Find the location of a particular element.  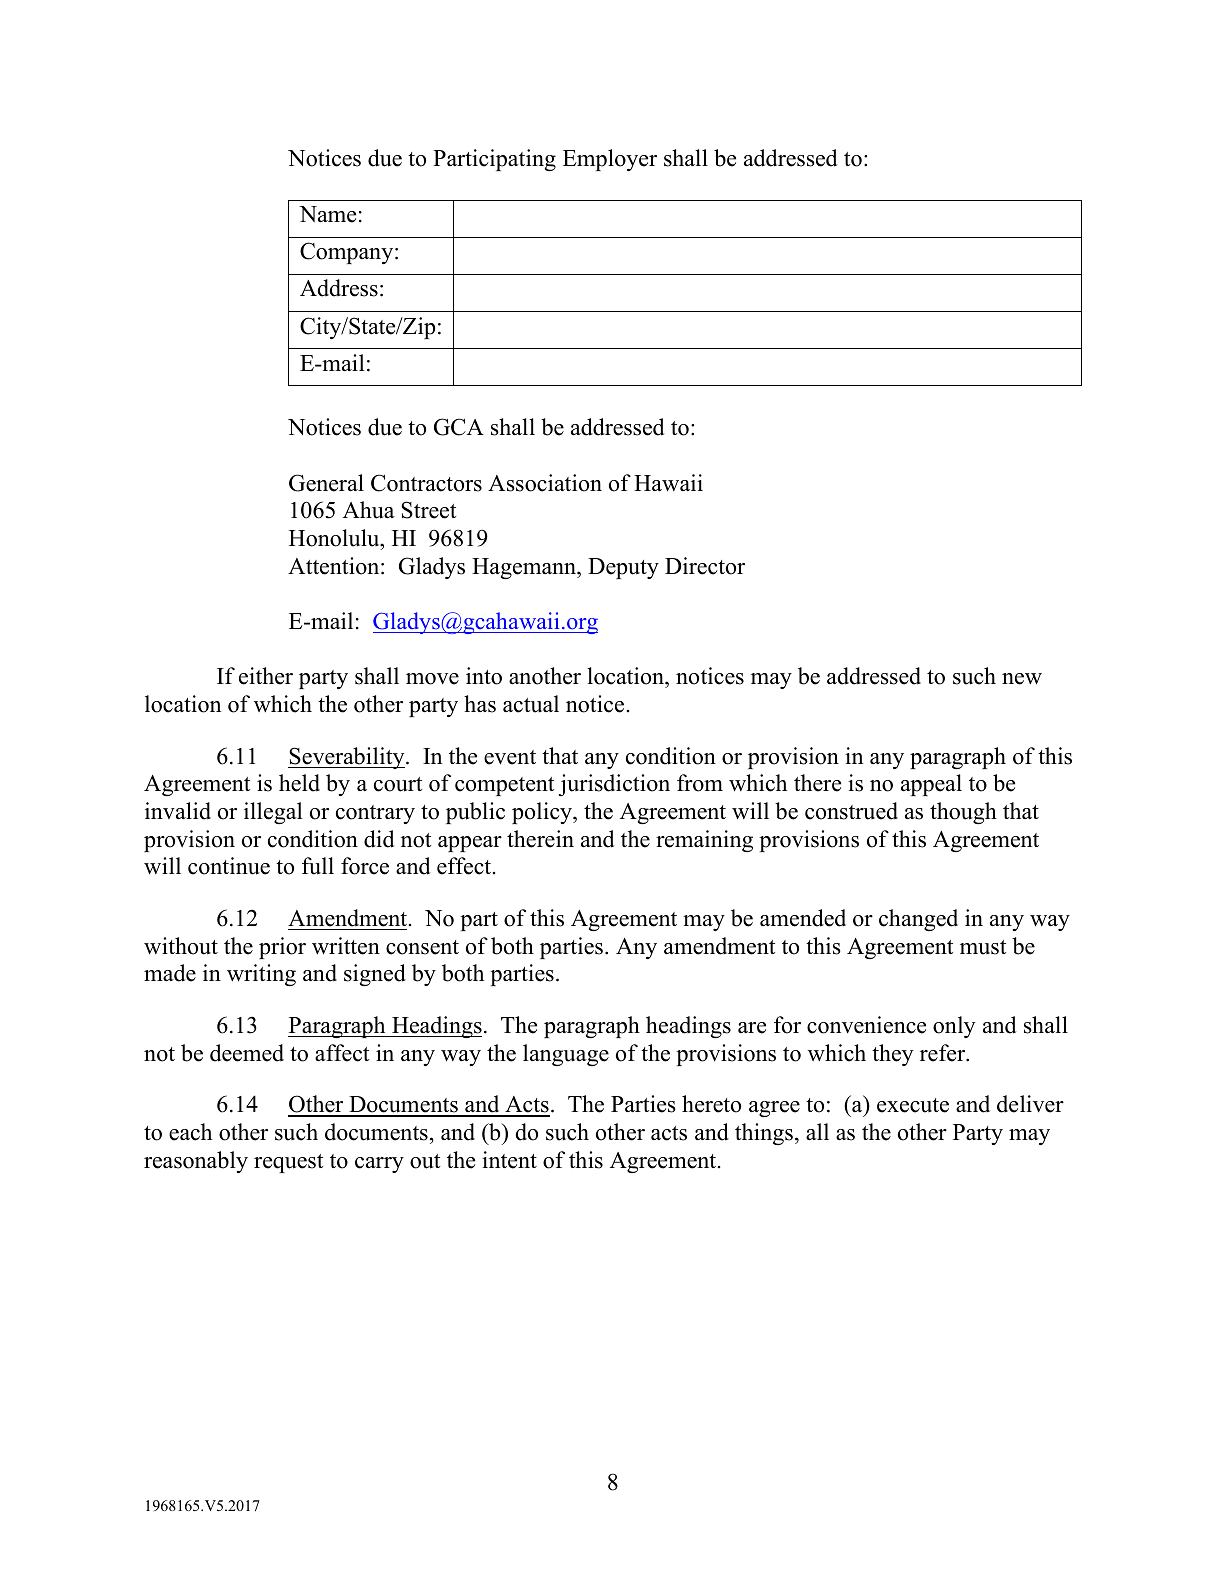

Employer is located at coordinates (610, 160).
